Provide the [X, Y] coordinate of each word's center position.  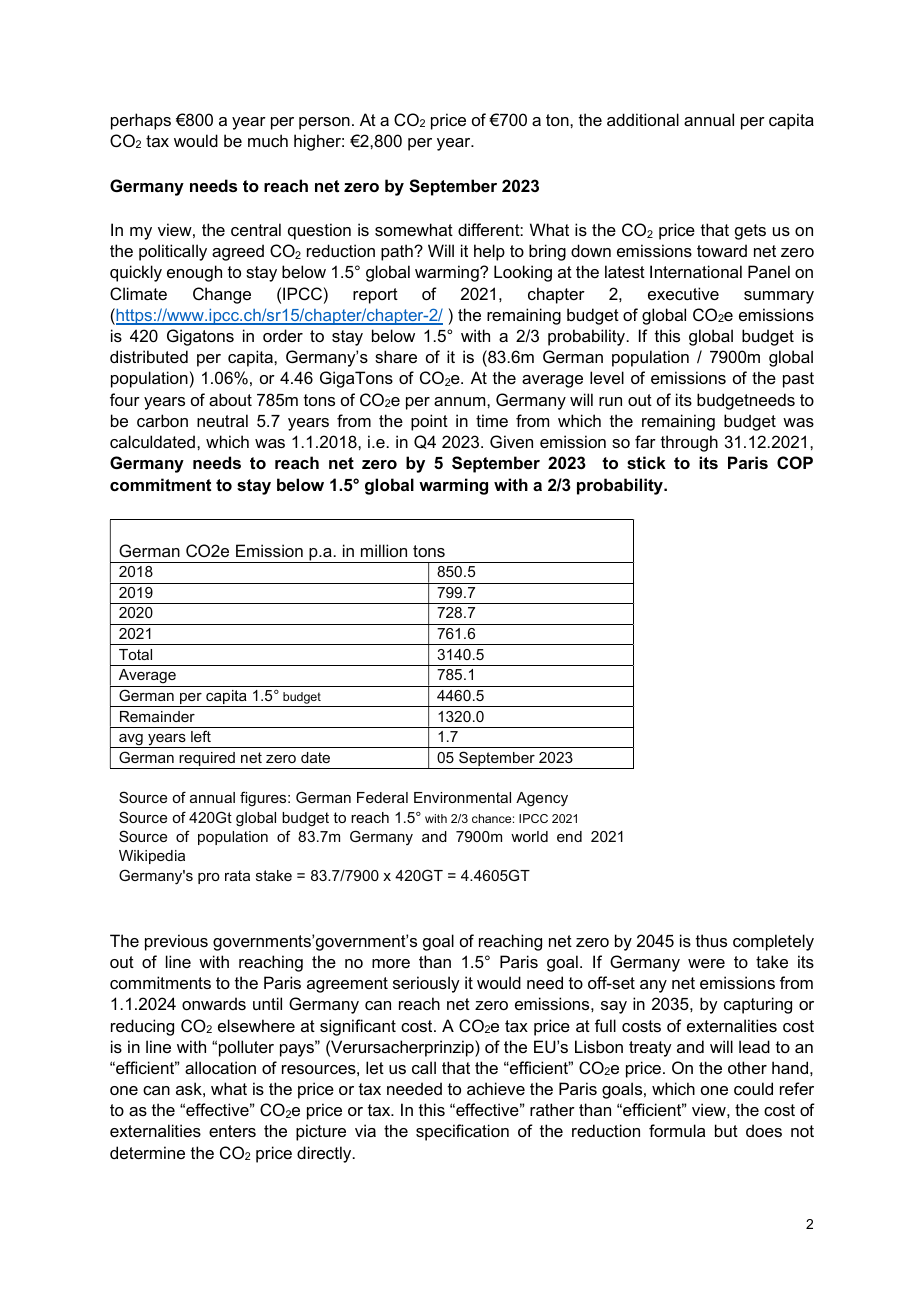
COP [795, 462]
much [268, 140]
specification [462, 1132]
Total [135, 654]
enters [232, 1131]
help [489, 252]
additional [643, 119]
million [384, 550]
